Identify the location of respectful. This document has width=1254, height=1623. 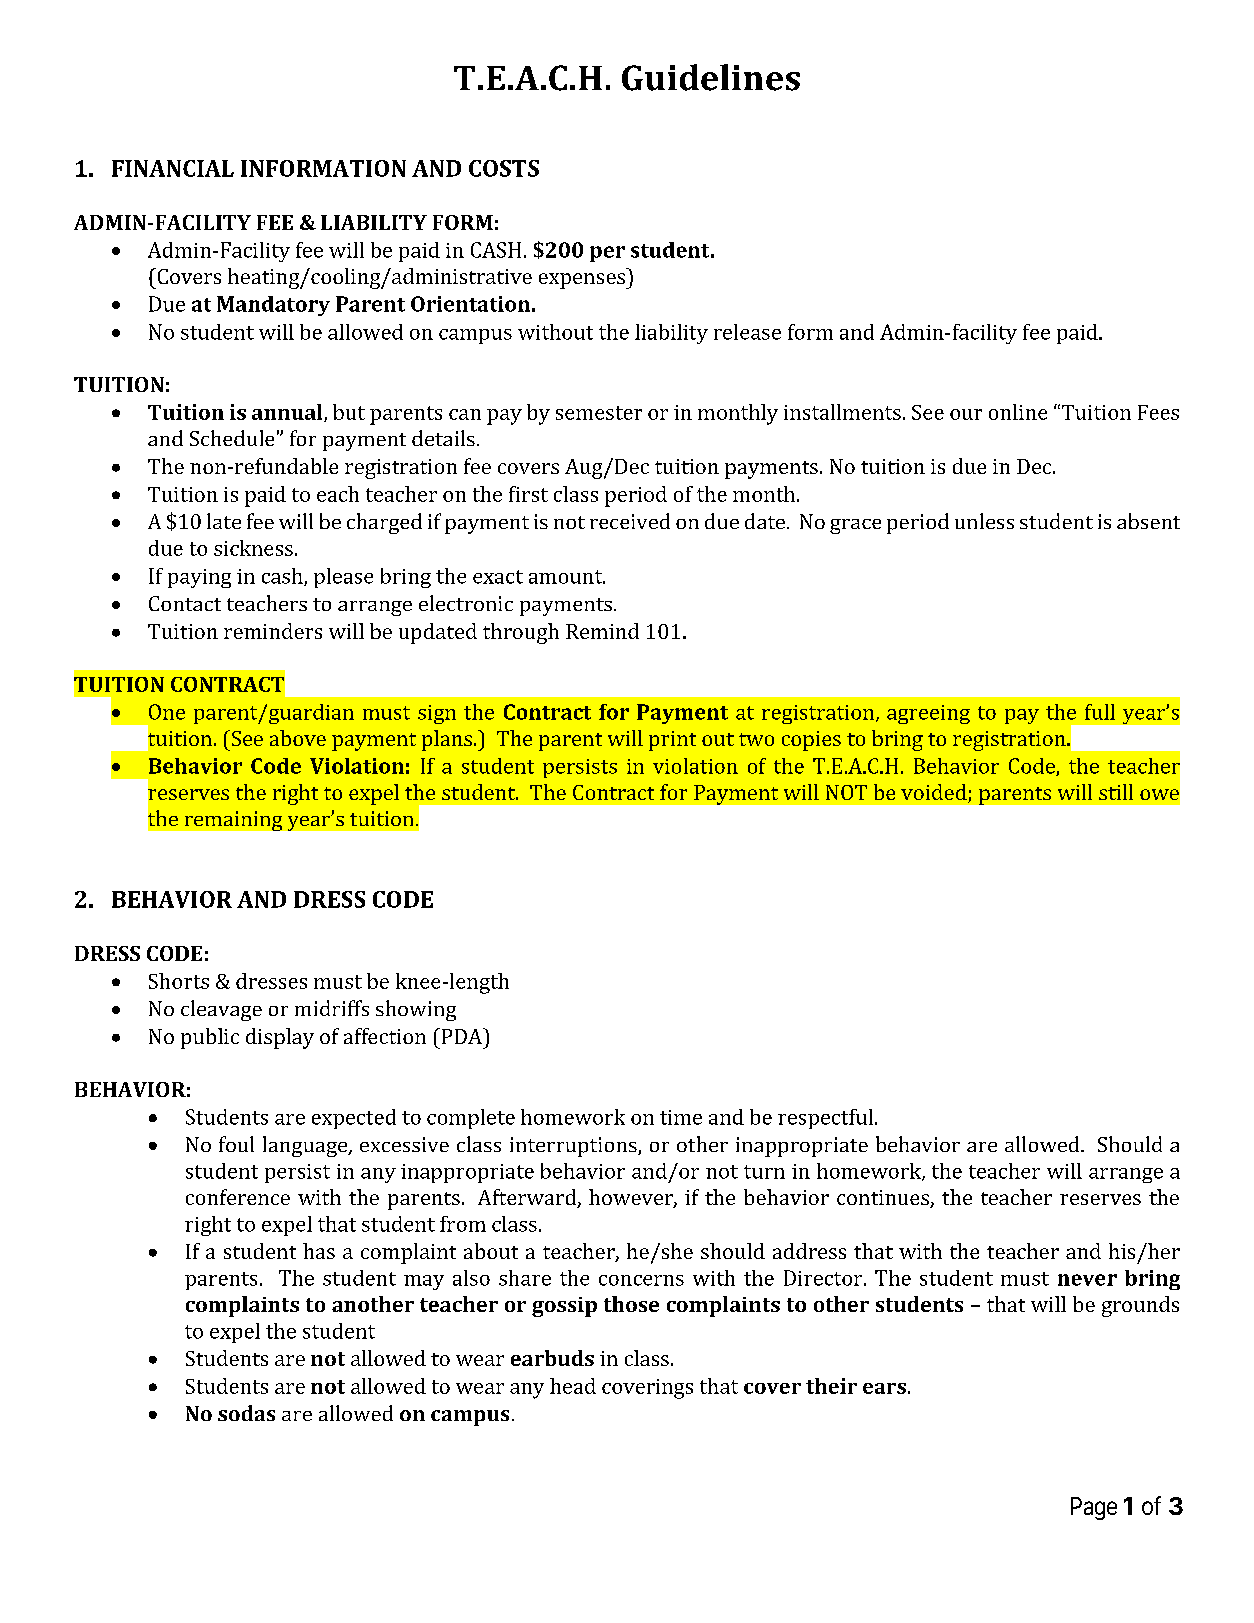
(827, 1119).
